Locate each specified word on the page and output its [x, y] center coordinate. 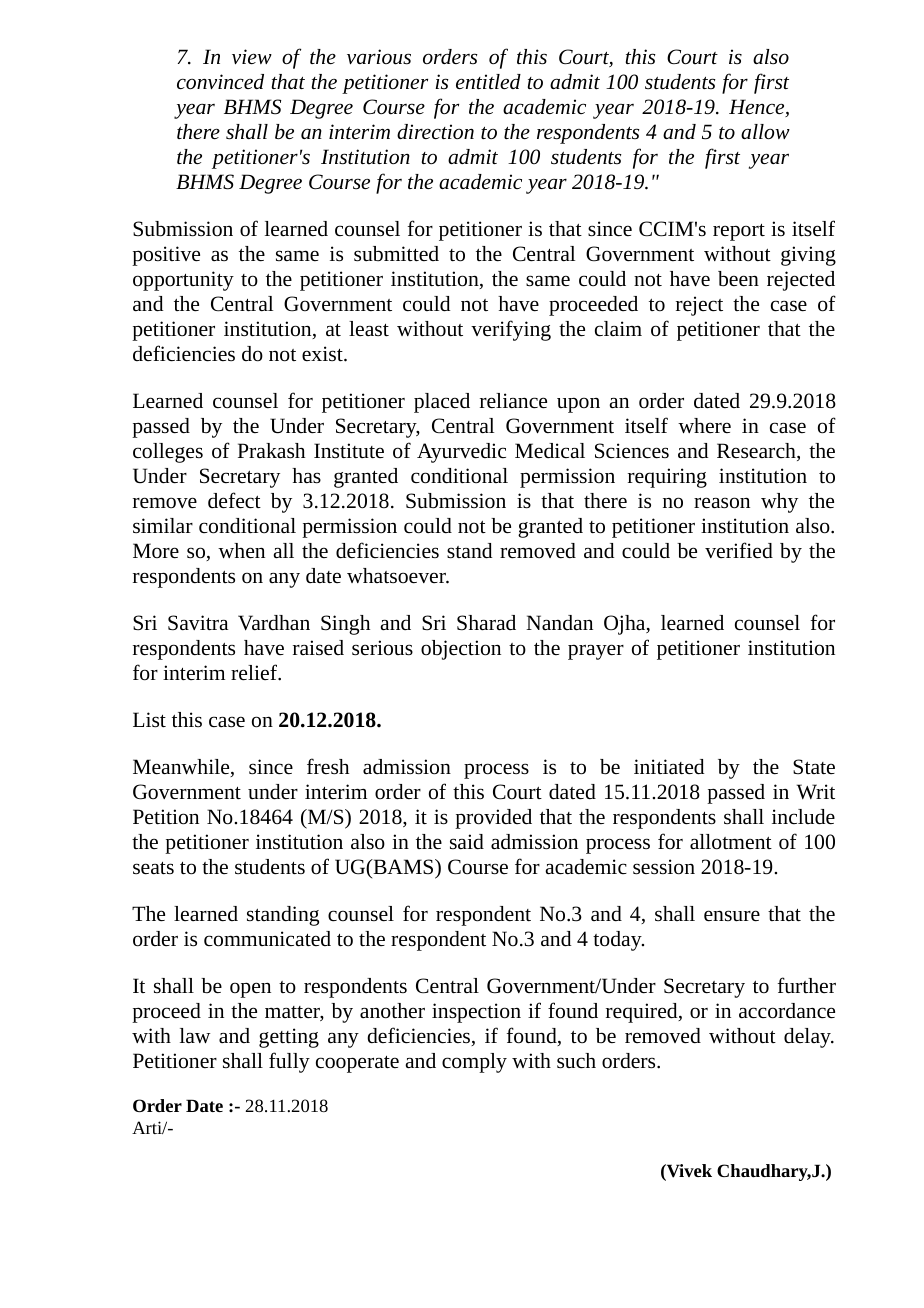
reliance [513, 401]
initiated [669, 767]
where [704, 426]
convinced [220, 81]
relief [255, 672]
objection [461, 650]
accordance [787, 1011]
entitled [488, 81]
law [195, 1036]
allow [765, 132]
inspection [476, 1013]
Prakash [271, 451]
